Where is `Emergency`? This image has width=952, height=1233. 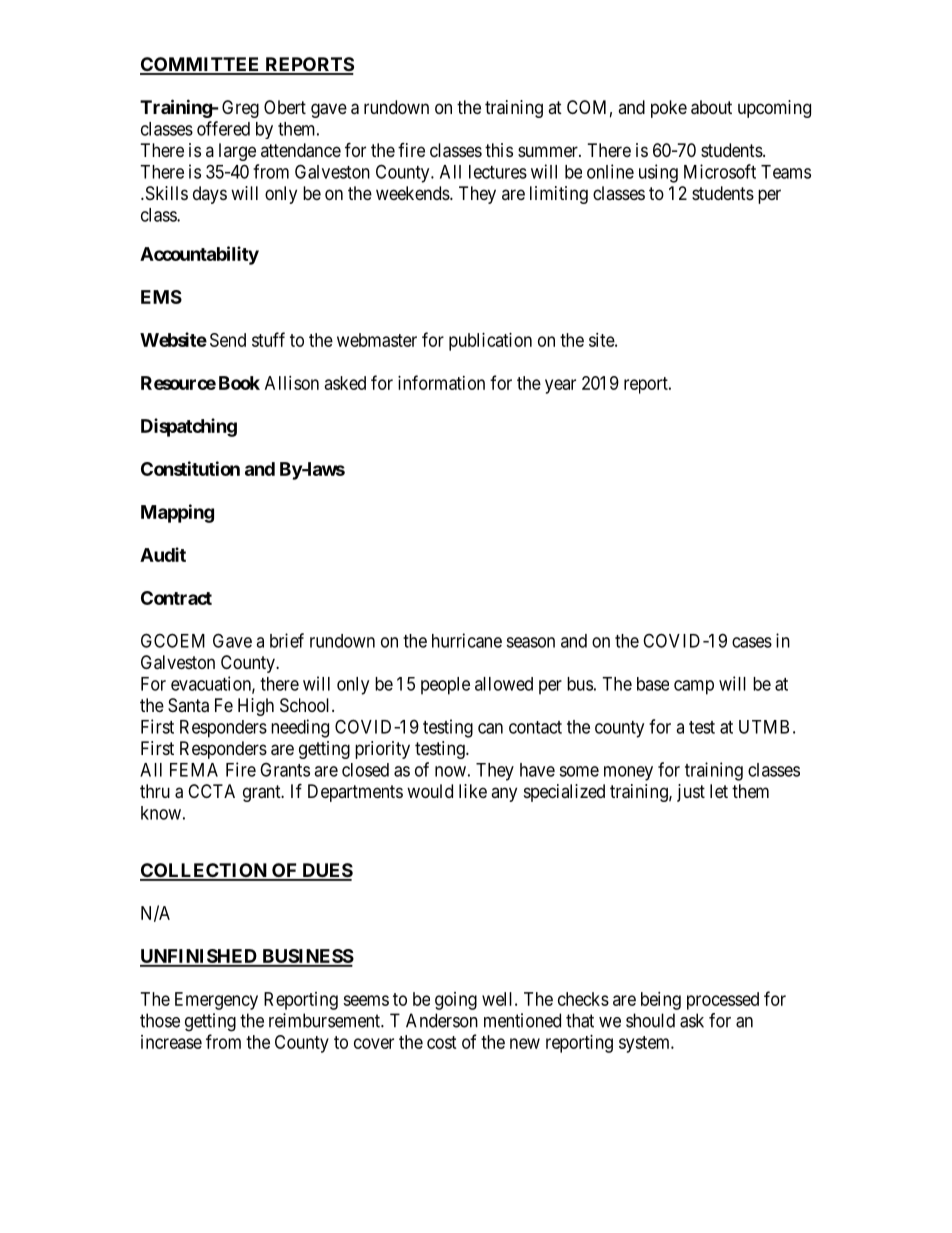
Emergency is located at coordinates (216, 1001).
